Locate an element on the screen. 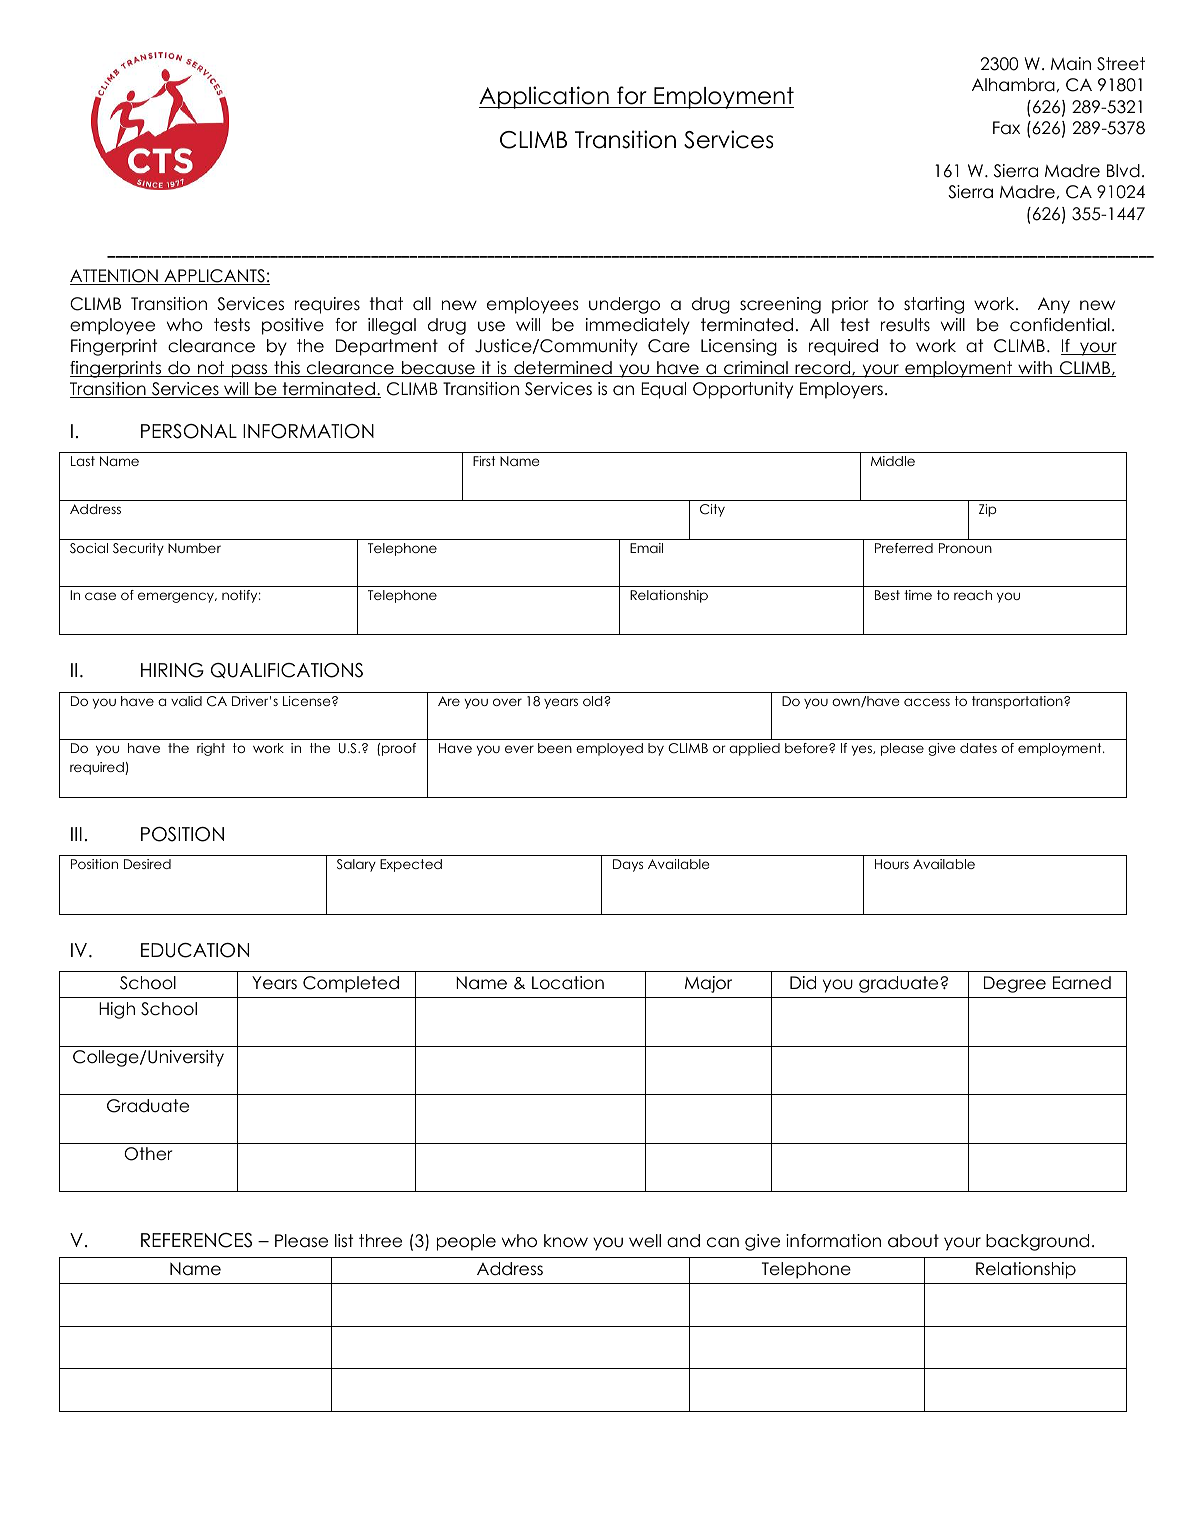 This screenshot has width=1186, height=1535. Alhambra is located at coordinates (1013, 85).
